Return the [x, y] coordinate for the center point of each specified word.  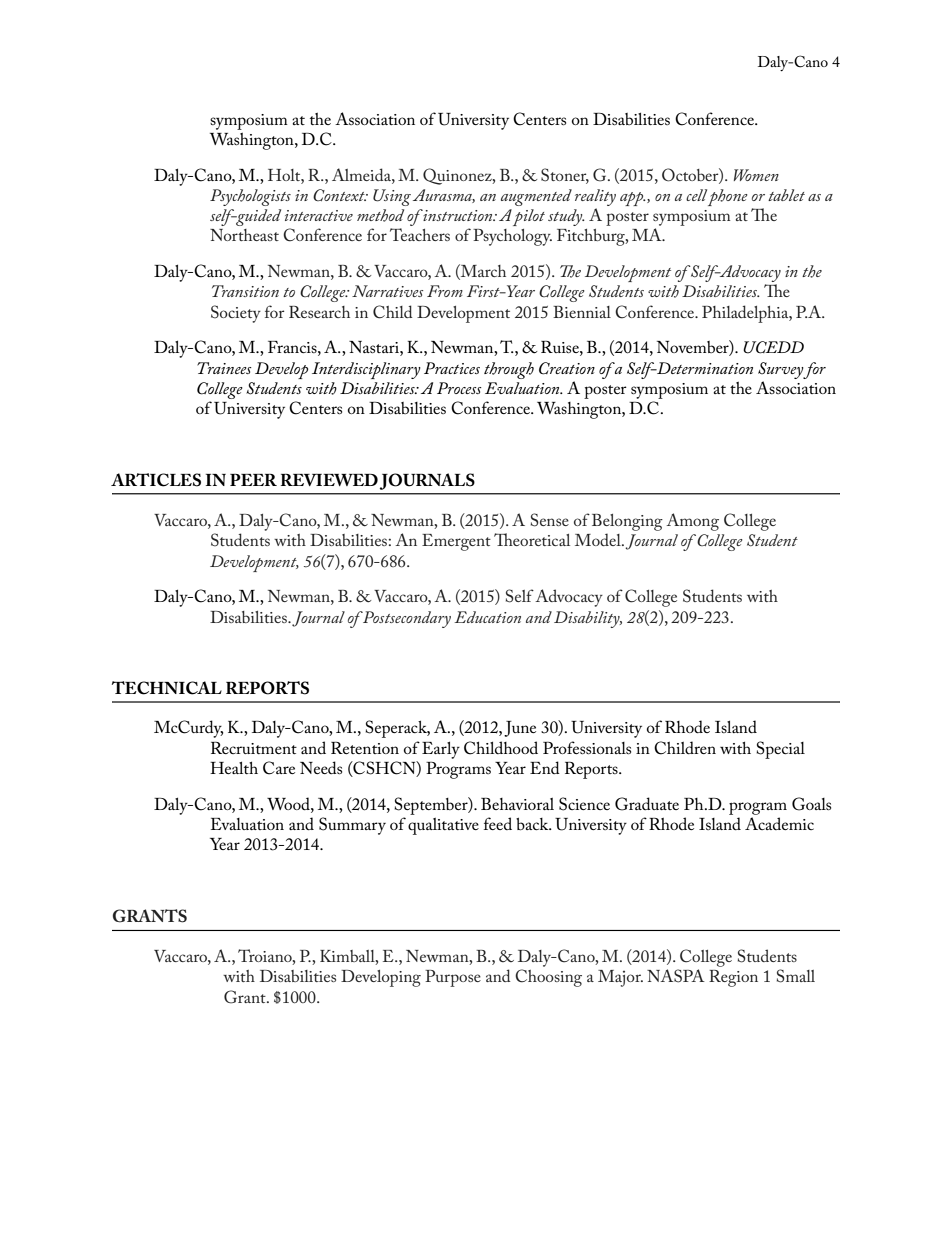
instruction [458, 215]
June [520, 729]
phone [728, 197]
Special [780, 750]
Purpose [453, 978]
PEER [253, 480]
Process [459, 388]
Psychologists [250, 197]
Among [692, 522]
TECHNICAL [167, 688]
